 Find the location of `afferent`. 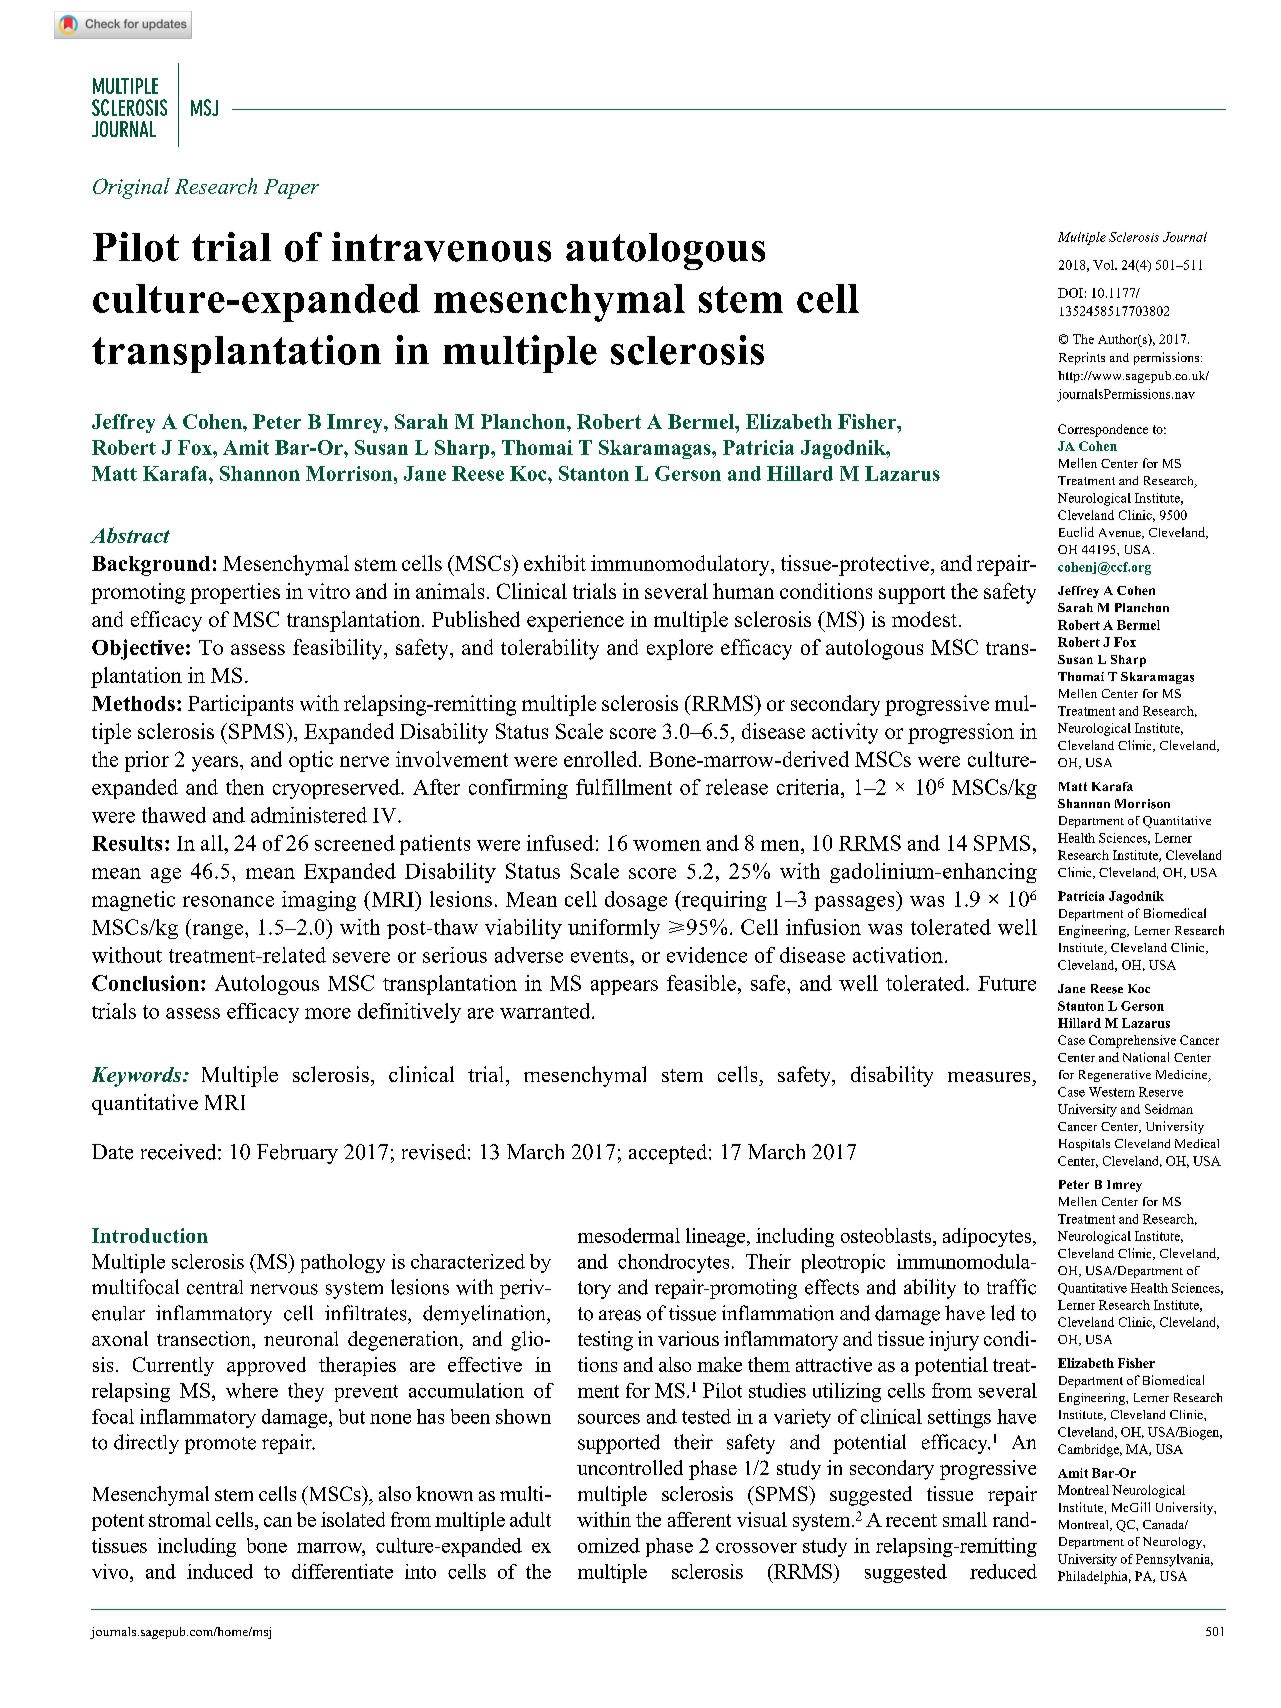

afferent is located at coordinates (699, 1519).
